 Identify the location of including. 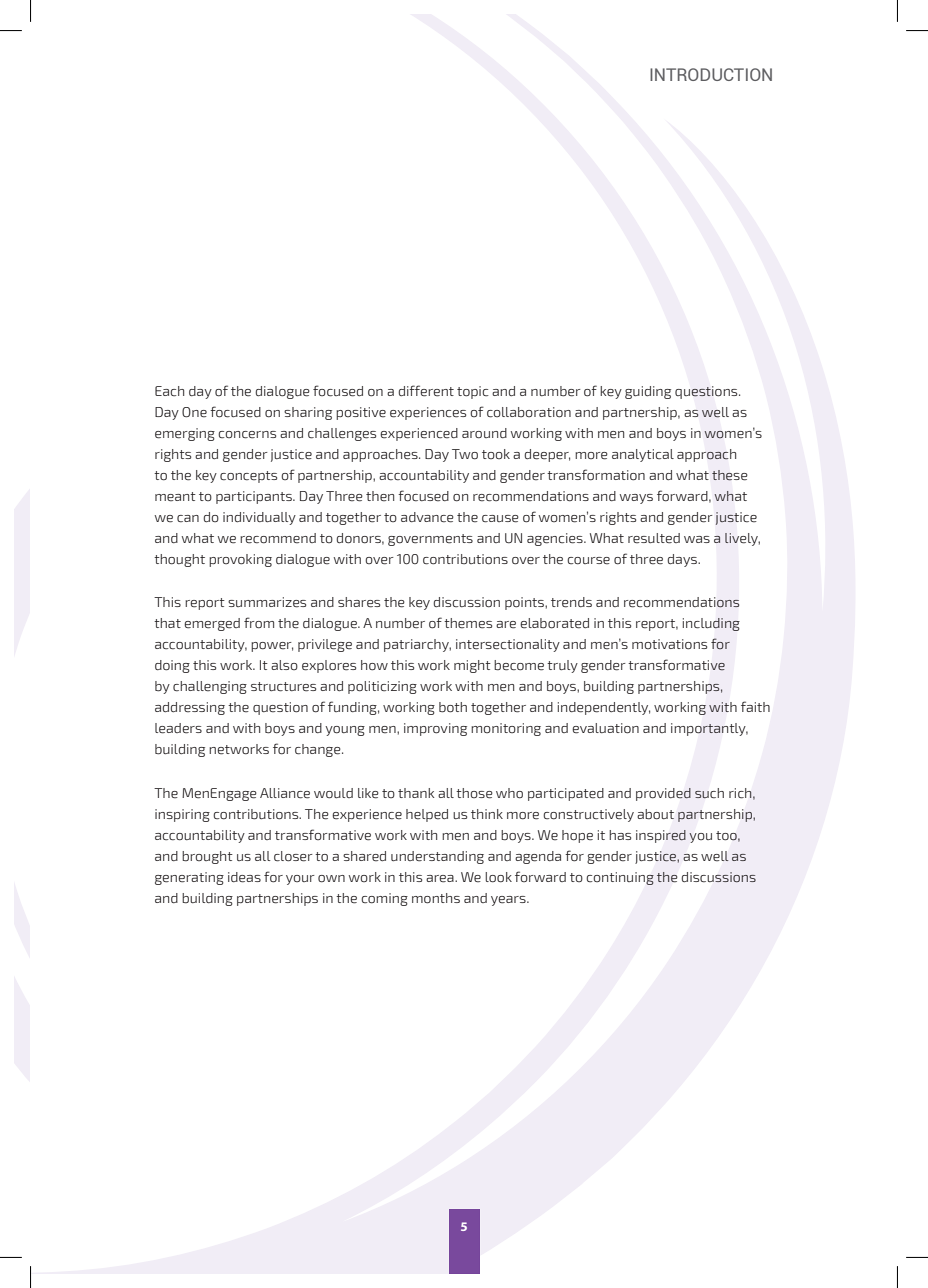
(711, 624).
